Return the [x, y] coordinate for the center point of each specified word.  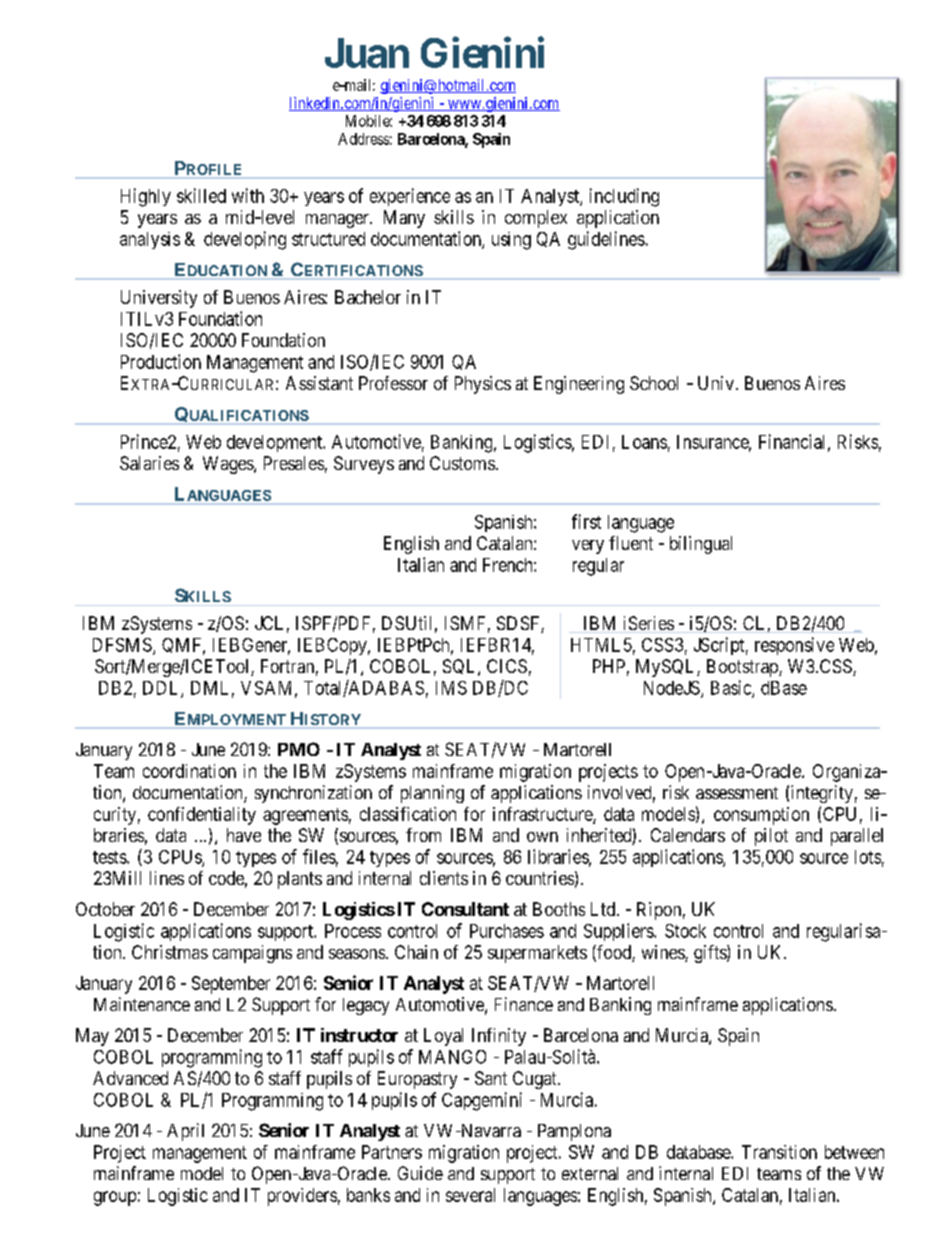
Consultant [465, 909]
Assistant [319, 383]
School [654, 383]
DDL [162, 689]
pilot [771, 837]
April [185, 1132]
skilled [201, 195]
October [105, 909]
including [624, 197]
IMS [451, 688]
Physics [483, 385]
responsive [794, 646]
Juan [367, 53]
